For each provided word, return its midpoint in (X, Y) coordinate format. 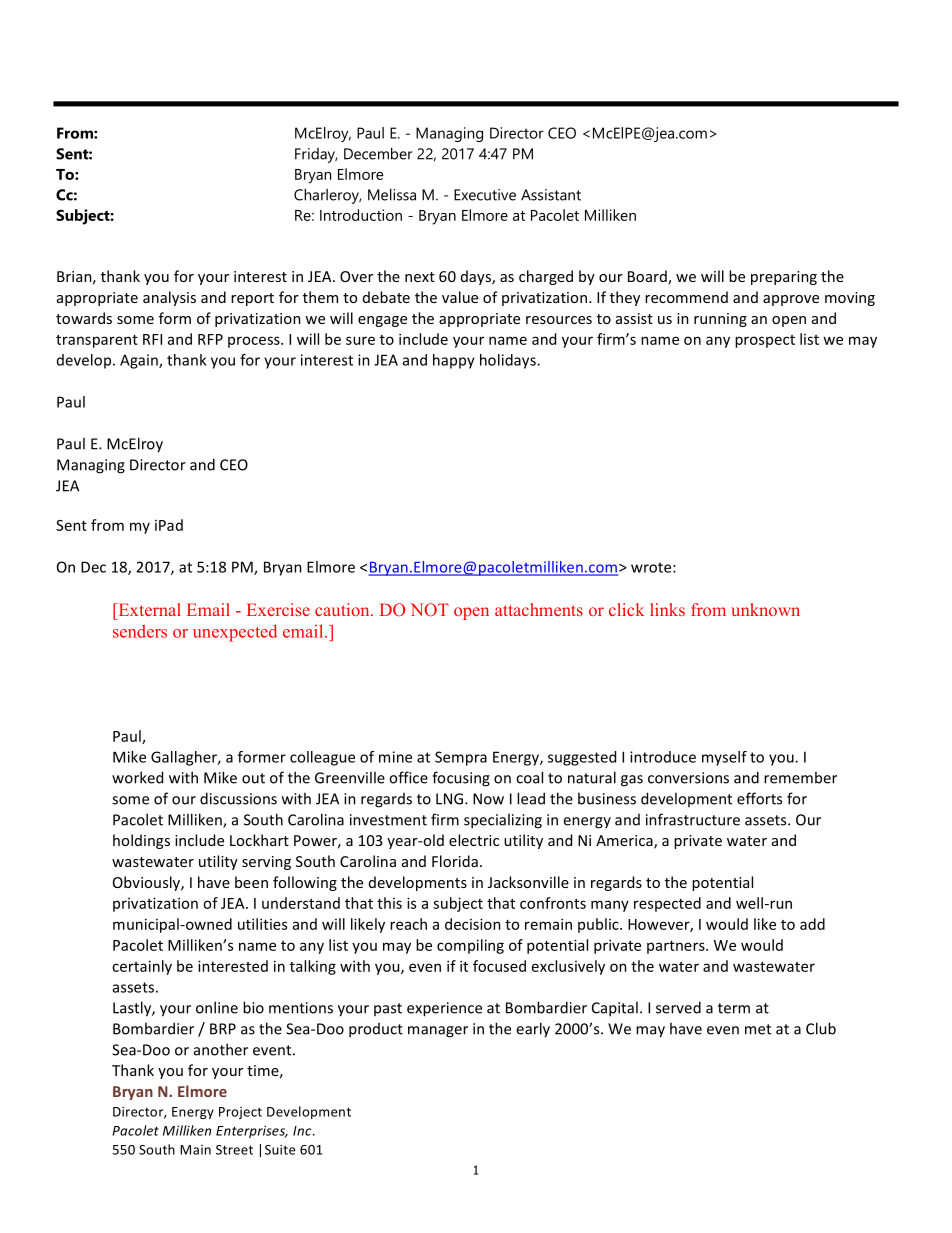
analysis (169, 298)
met (758, 1029)
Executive (485, 195)
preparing (784, 278)
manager (438, 1032)
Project (240, 1113)
